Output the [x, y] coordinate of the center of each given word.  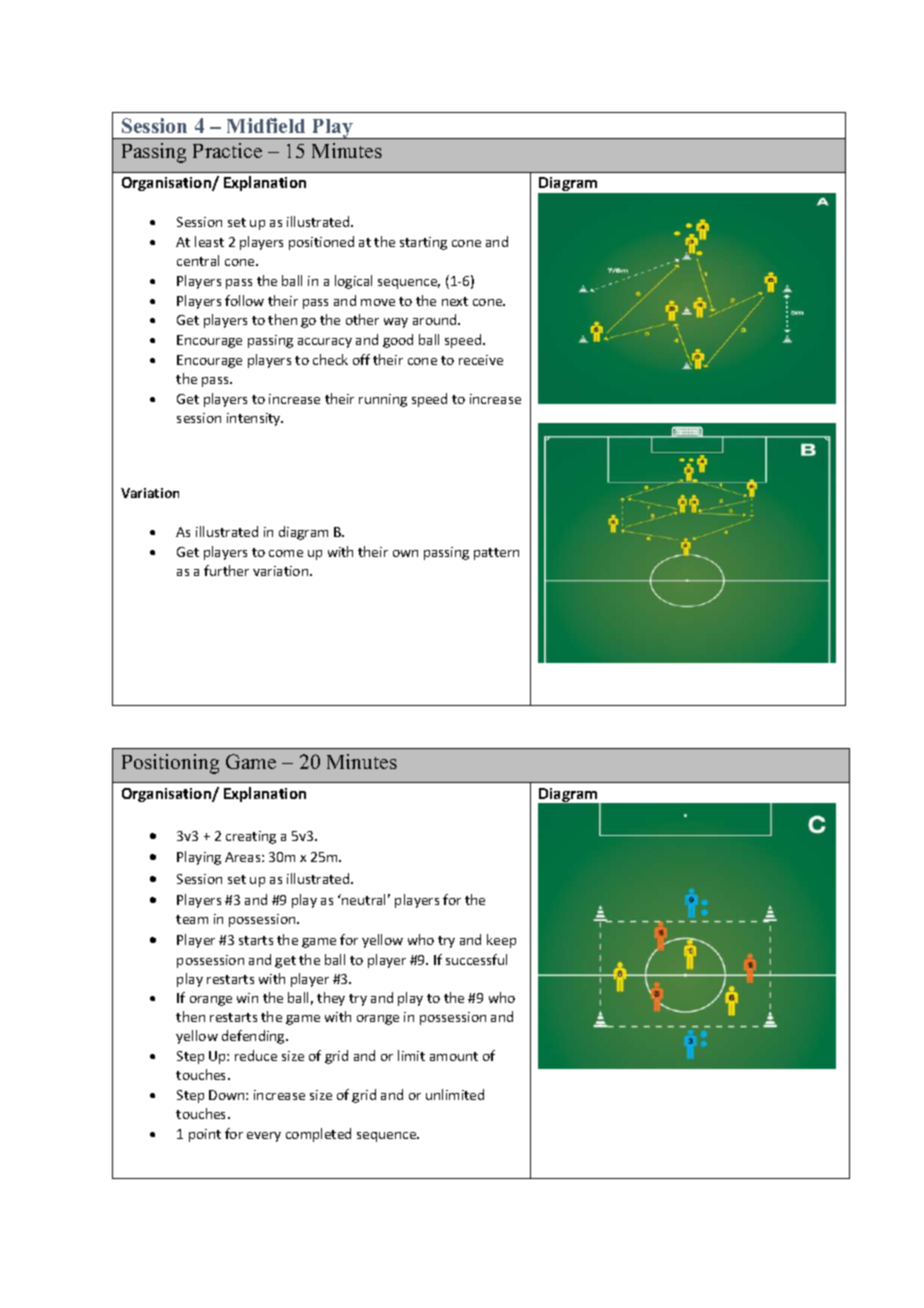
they [331, 999]
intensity [255, 419]
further [226, 570]
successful [476, 959]
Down [228, 1095]
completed [318, 1135]
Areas [244, 857]
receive [481, 360]
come [286, 553]
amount [454, 1056]
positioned [321, 243]
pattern [496, 554]
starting [423, 243]
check [330, 359]
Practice [227, 150]
